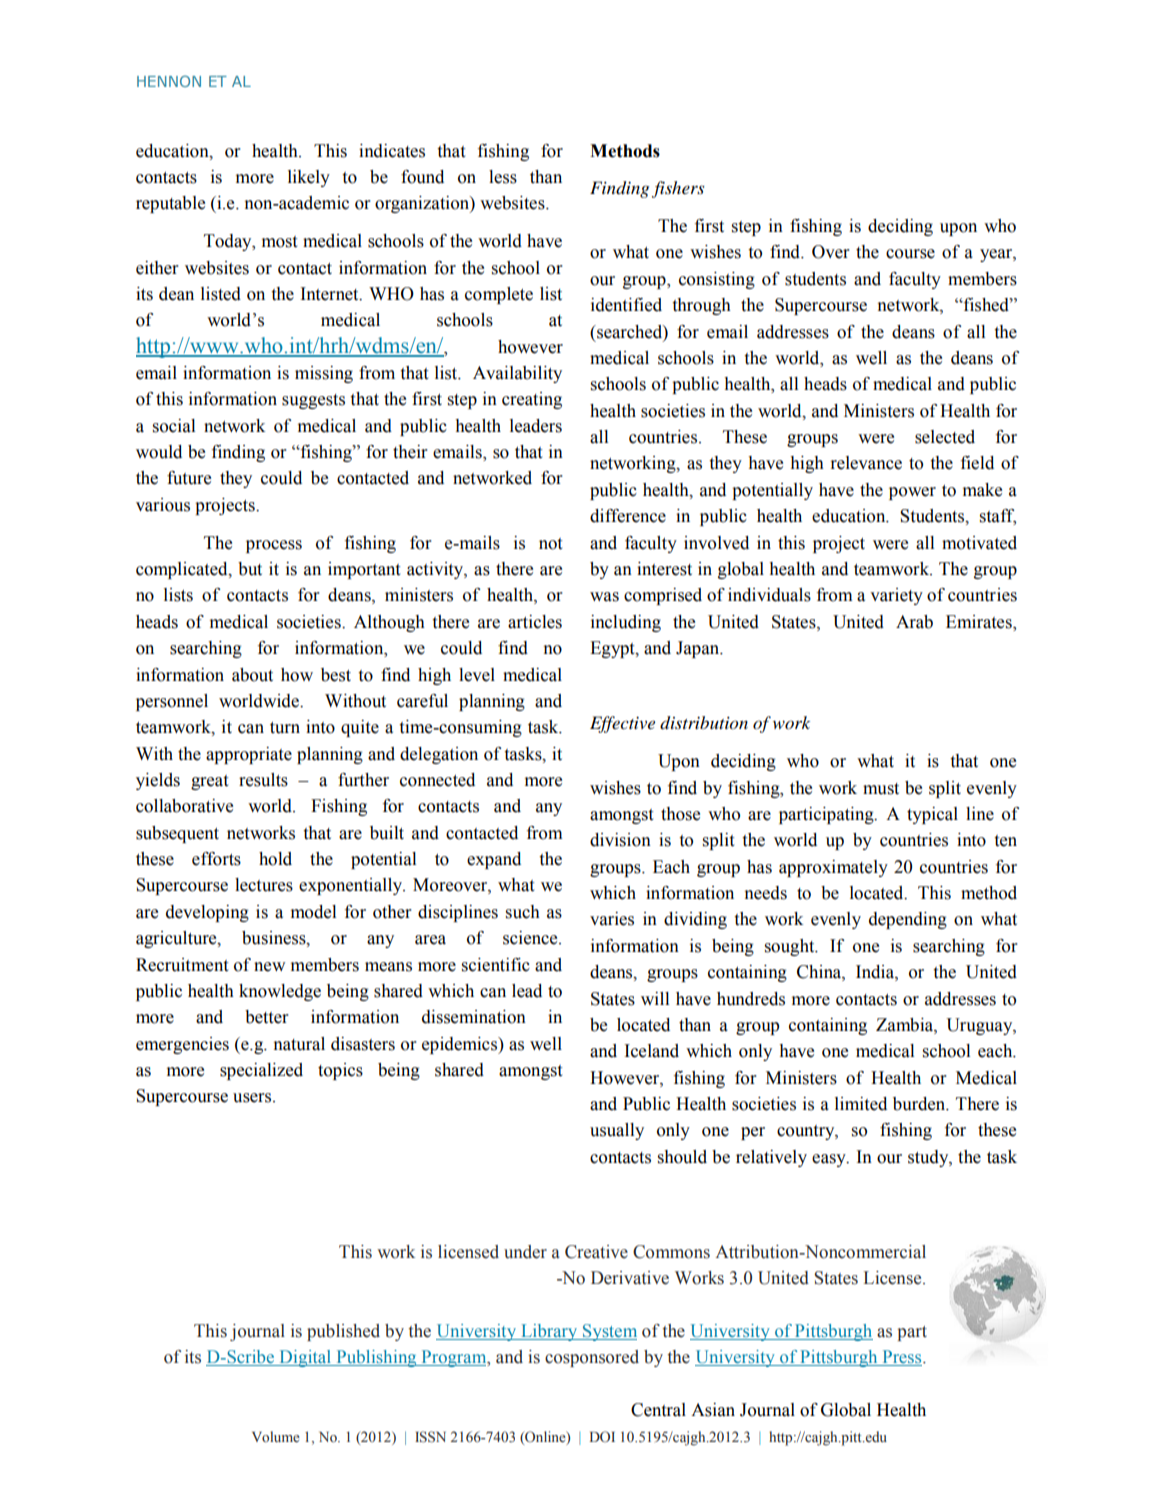 This screenshot has width=1153, height=1492. What do you see at coordinates (620, 840) in the screenshot?
I see `division` at bounding box center [620, 840].
